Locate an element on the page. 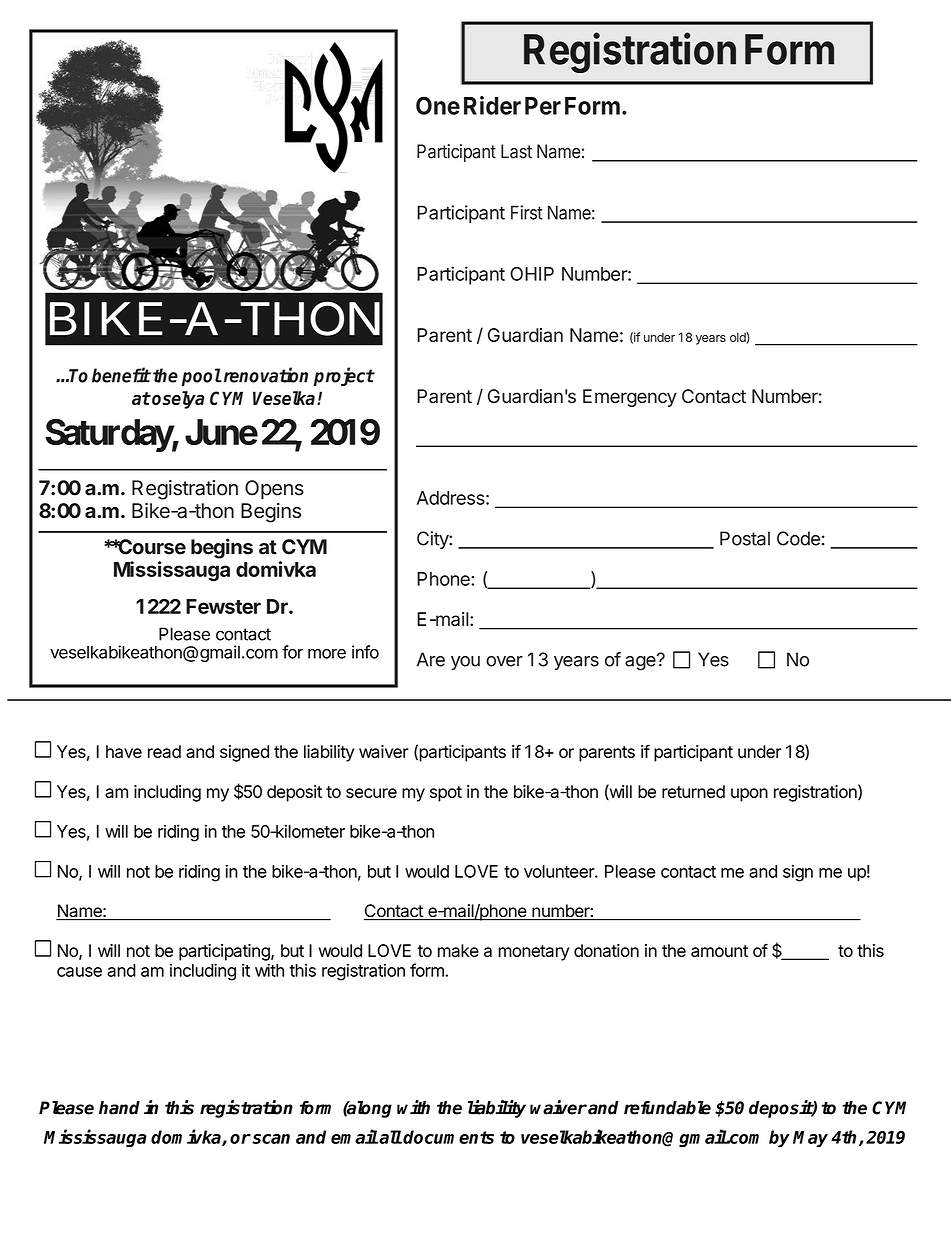  Postal is located at coordinates (745, 538).
